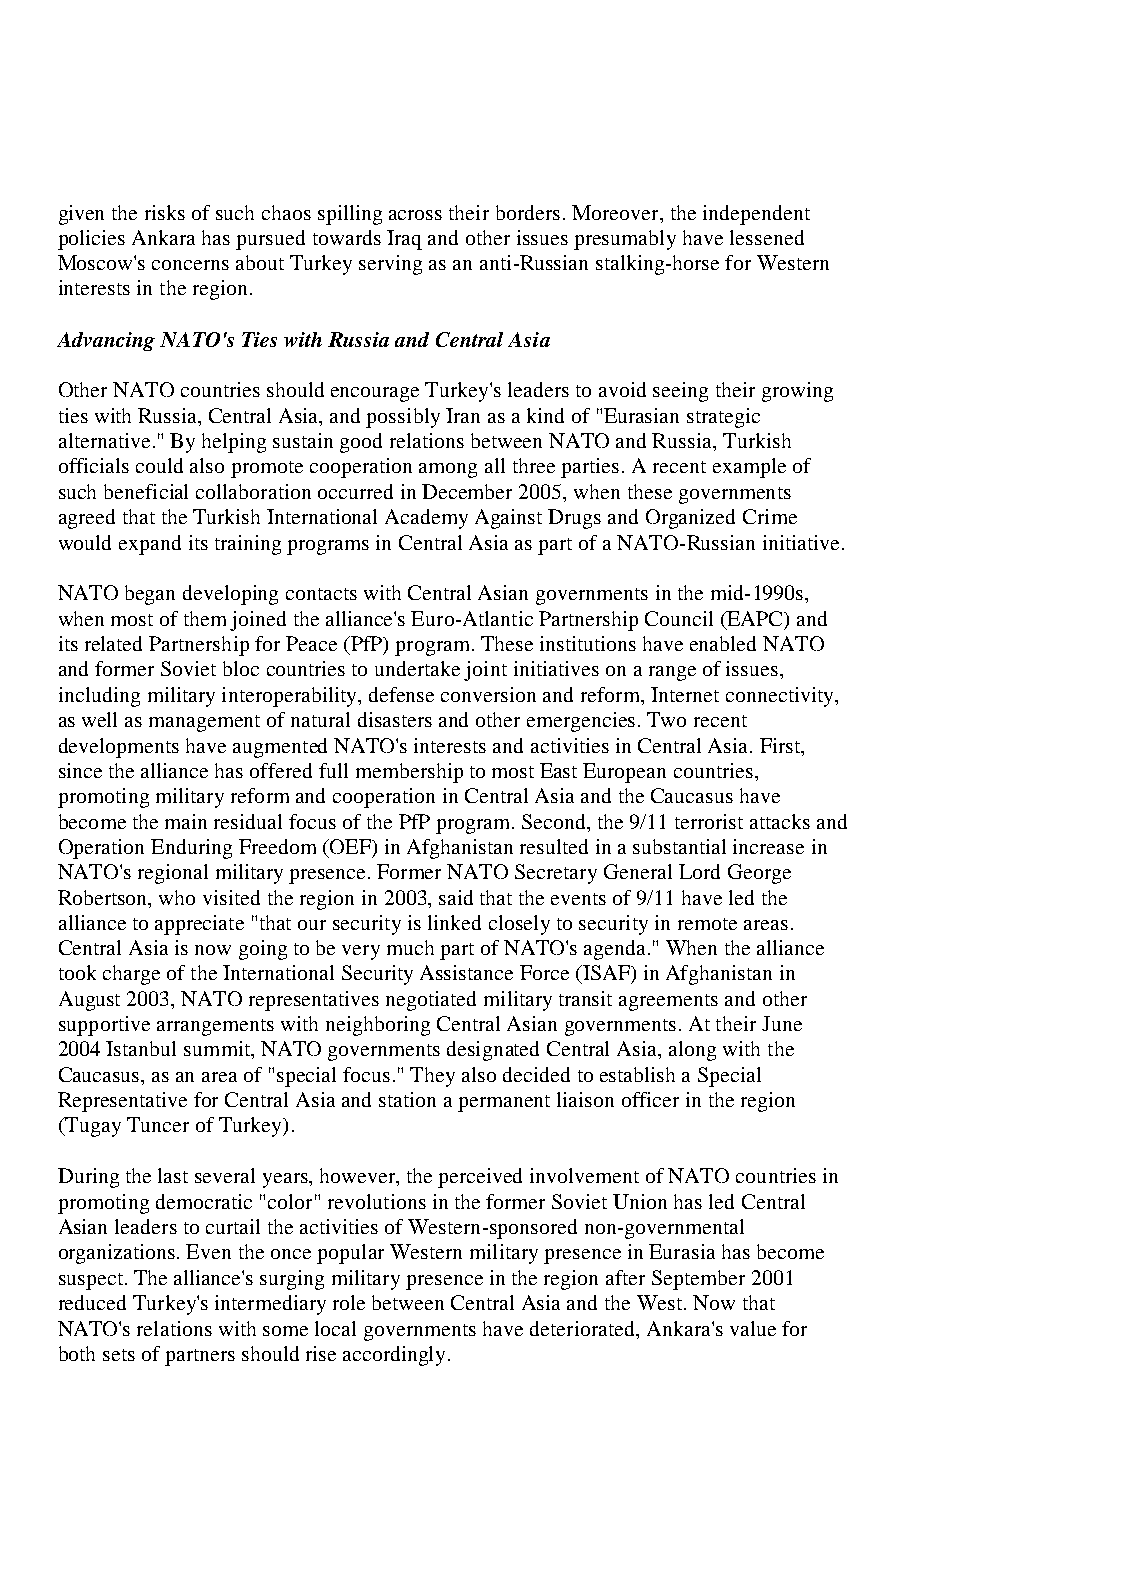 This screenshot has width=1122, height=1588. I want to click on lessened, so click(767, 237).
